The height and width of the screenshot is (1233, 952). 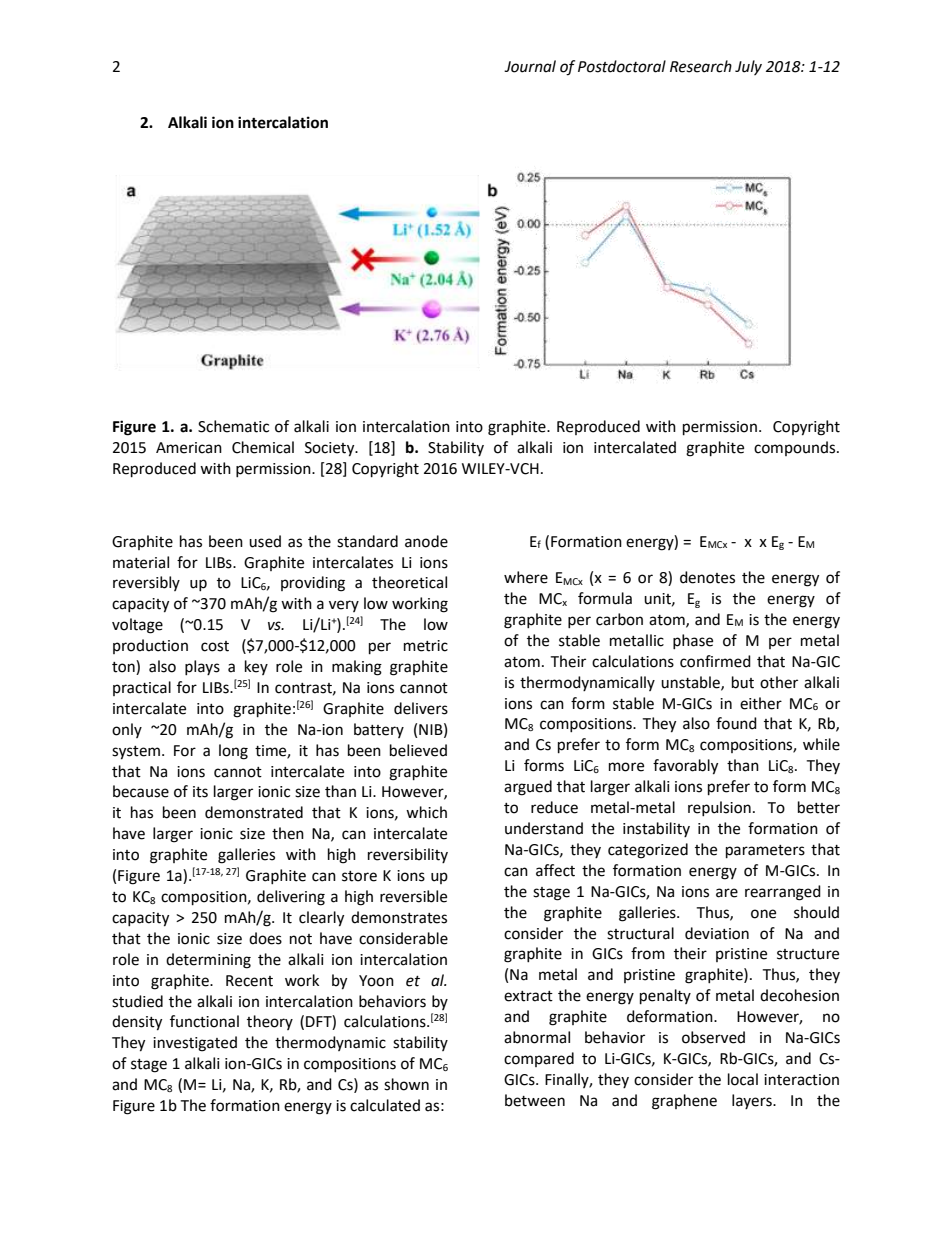 What do you see at coordinates (291, 898) in the screenshot?
I see `delivering` at bounding box center [291, 898].
